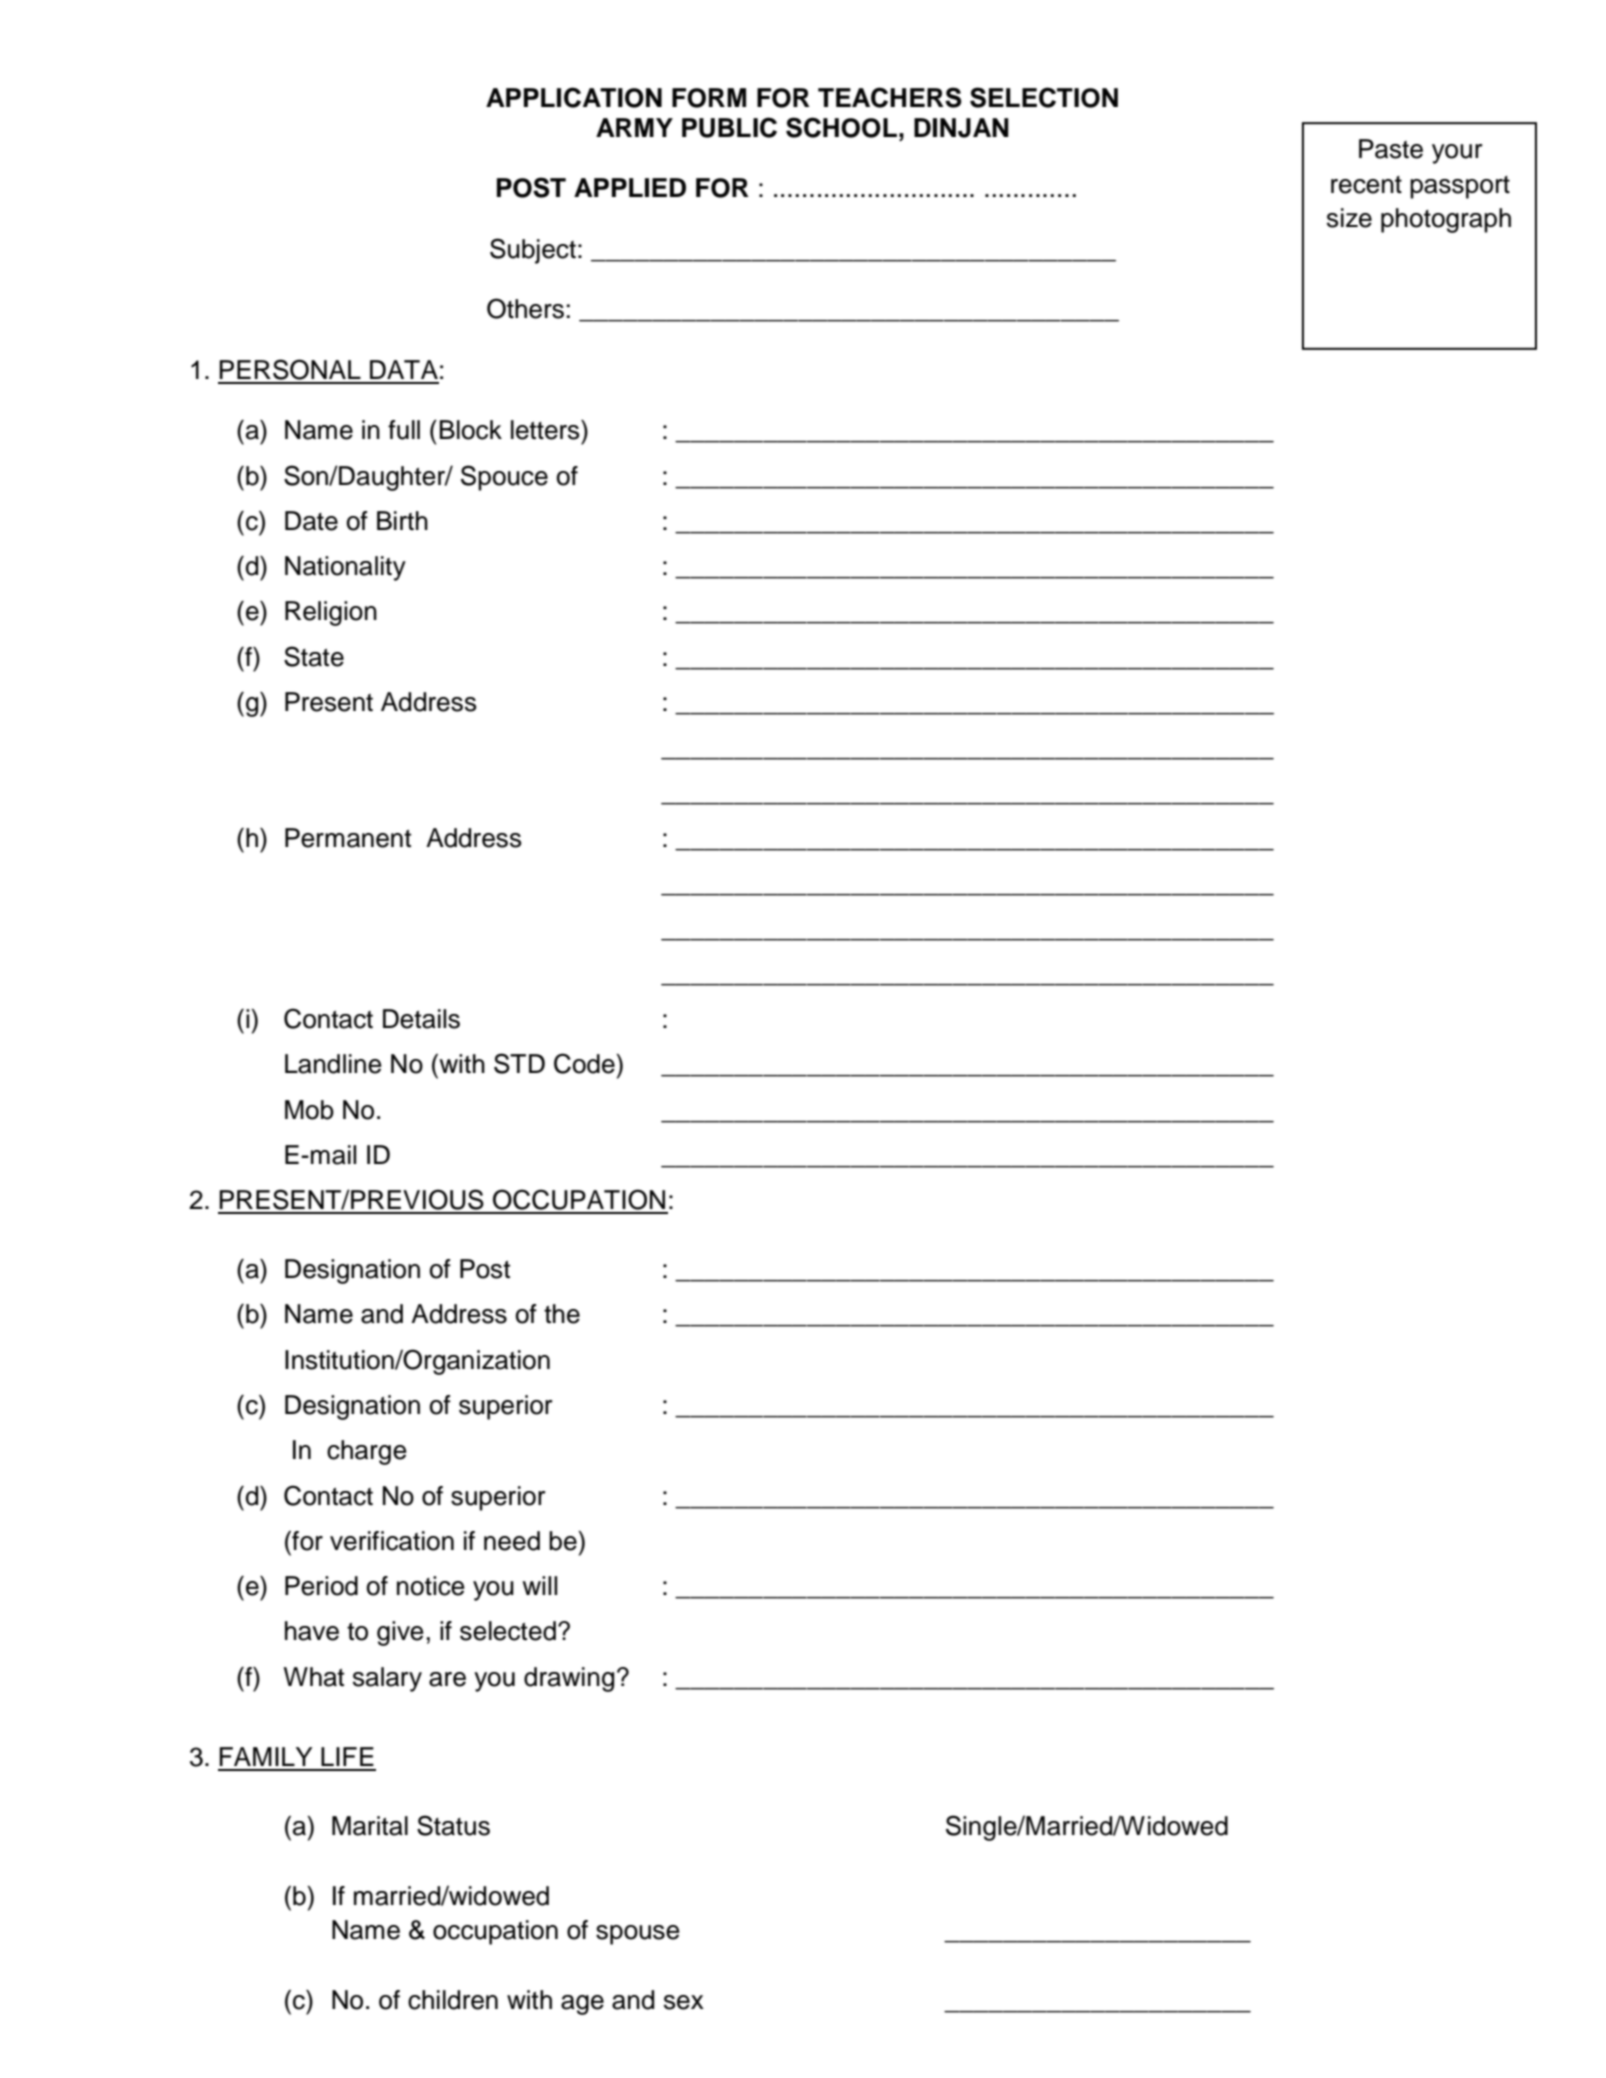  Describe the element at coordinates (585, 1063) in the screenshot. I see `Code` at that location.
